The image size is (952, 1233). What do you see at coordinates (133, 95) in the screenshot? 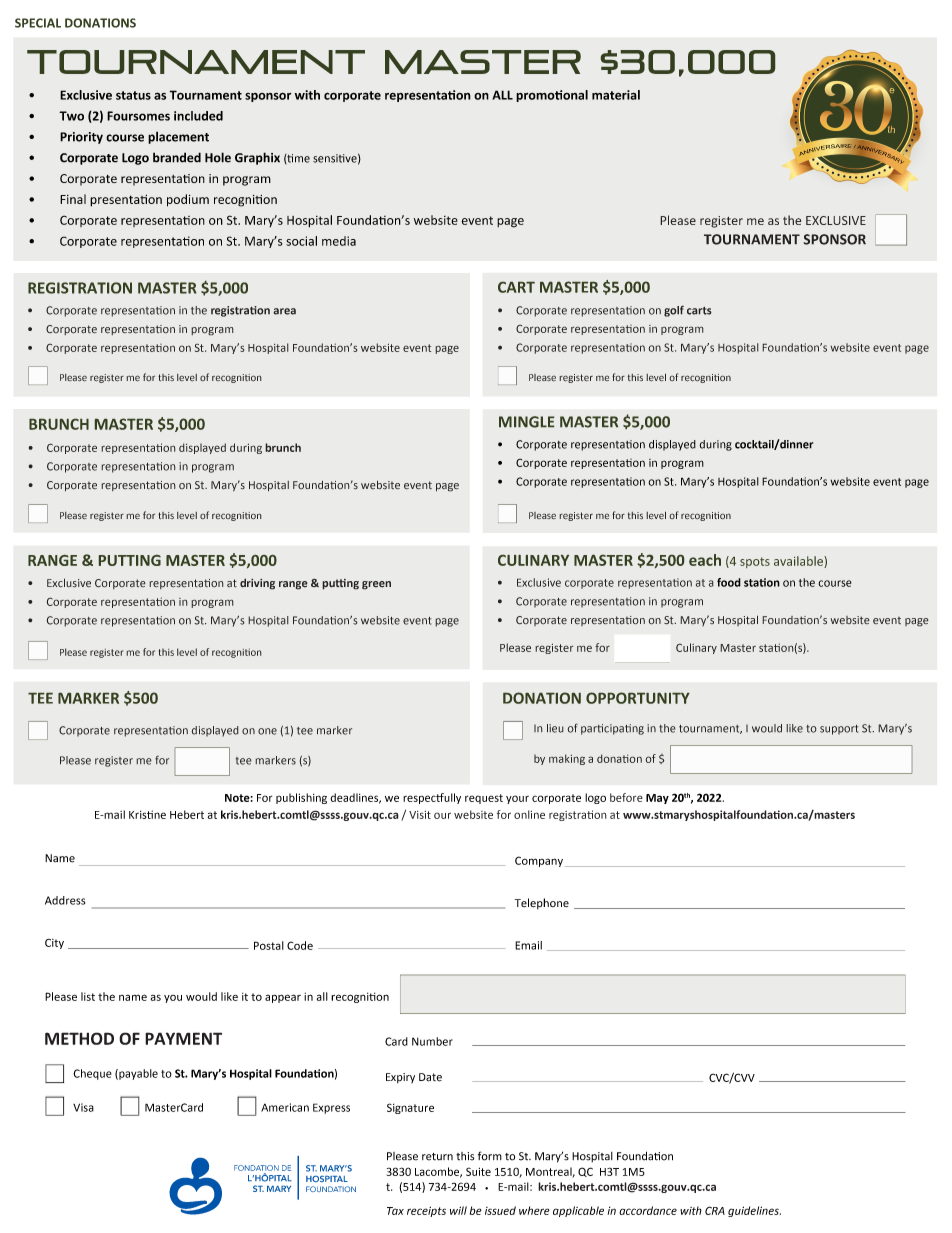
I see `status` at bounding box center [133, 95].
